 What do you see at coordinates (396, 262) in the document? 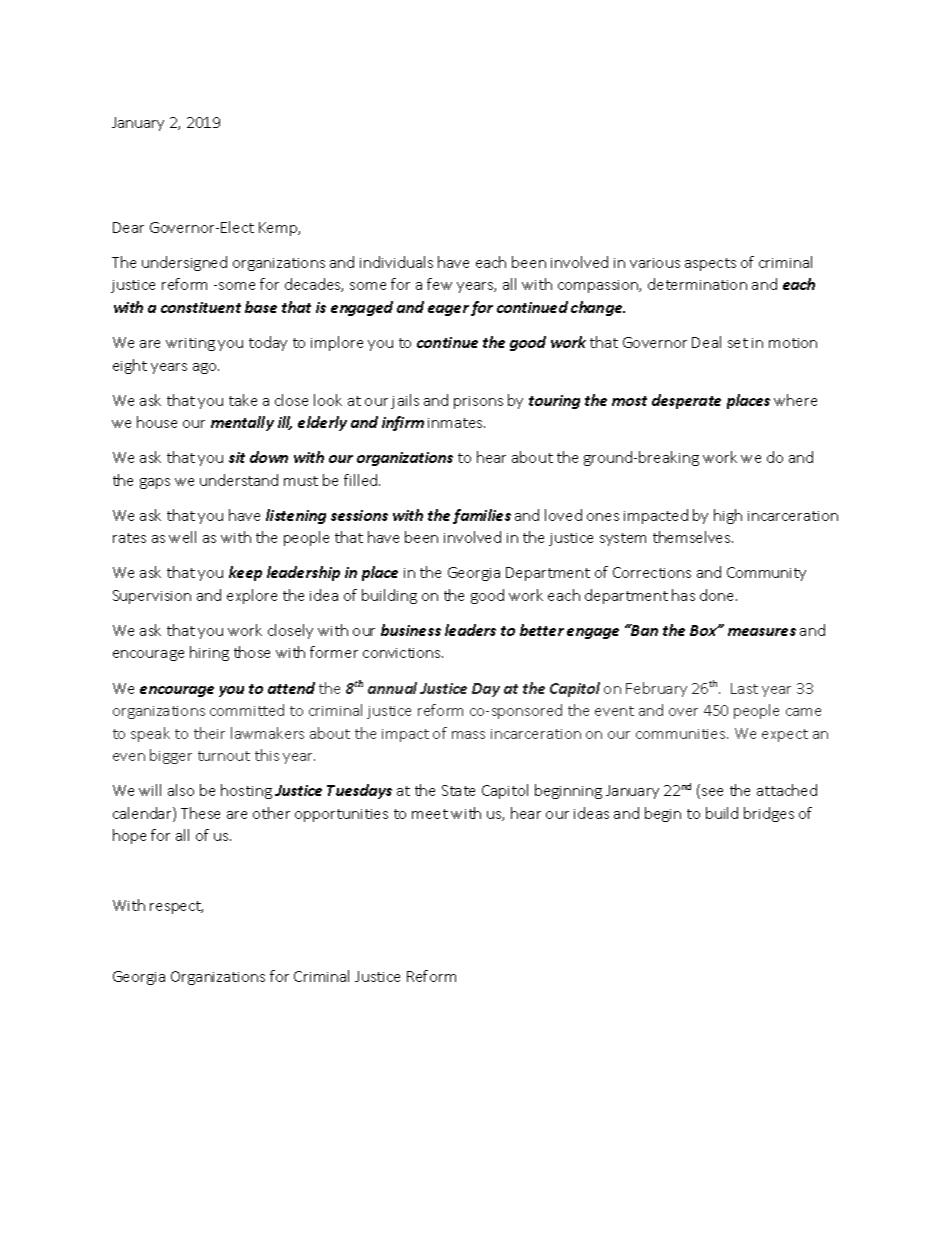
I see `individuals` at bounding box center [396, 262].
